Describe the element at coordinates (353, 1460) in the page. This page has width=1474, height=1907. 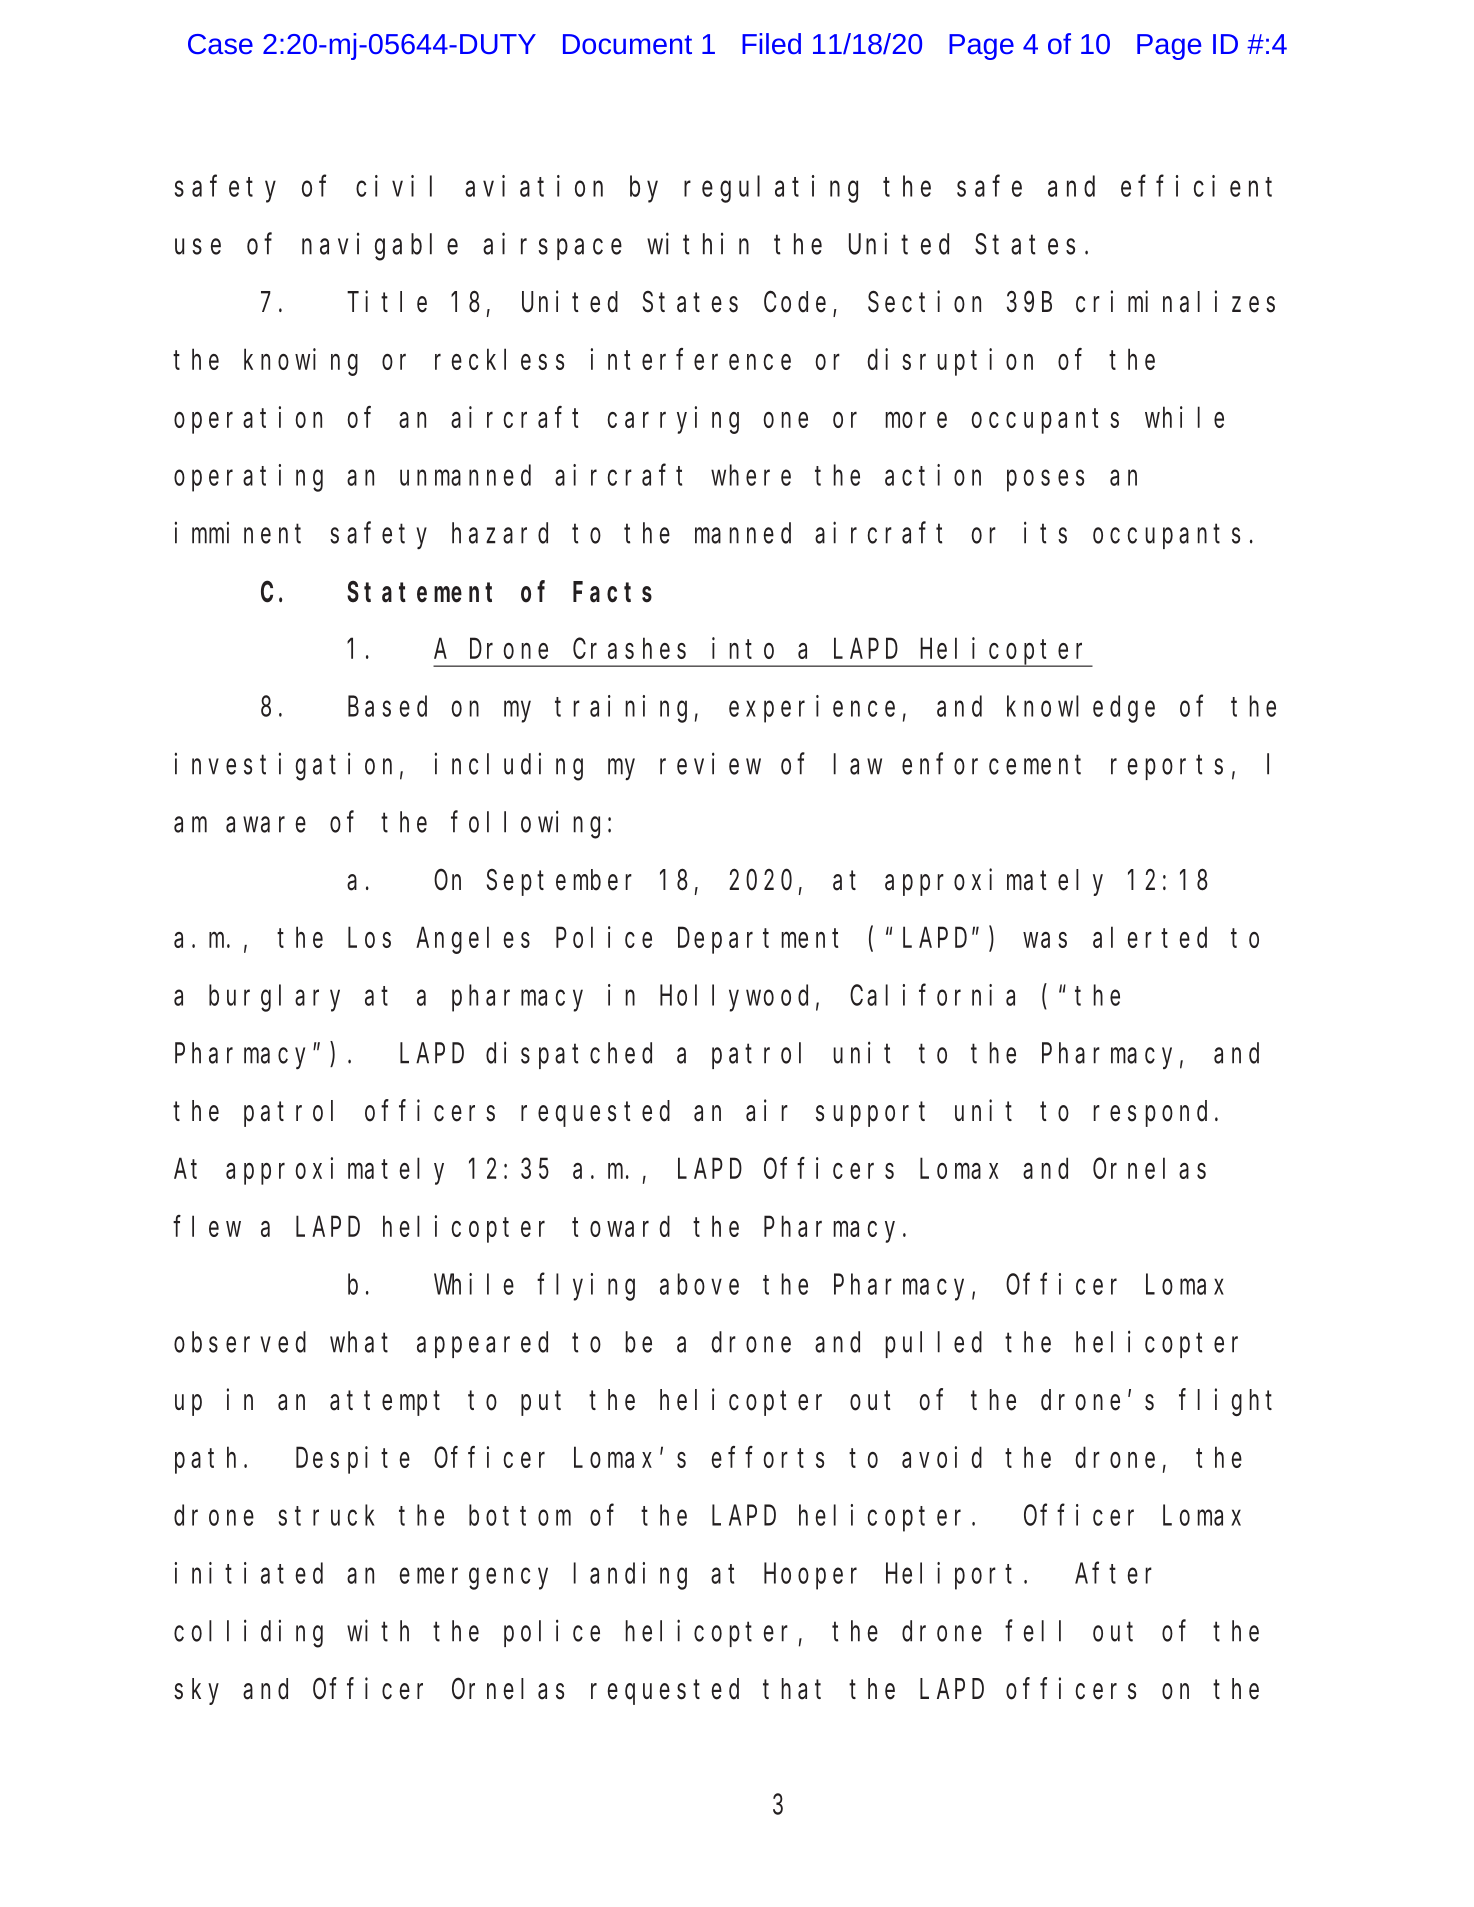
I see `Despite` at that location.
